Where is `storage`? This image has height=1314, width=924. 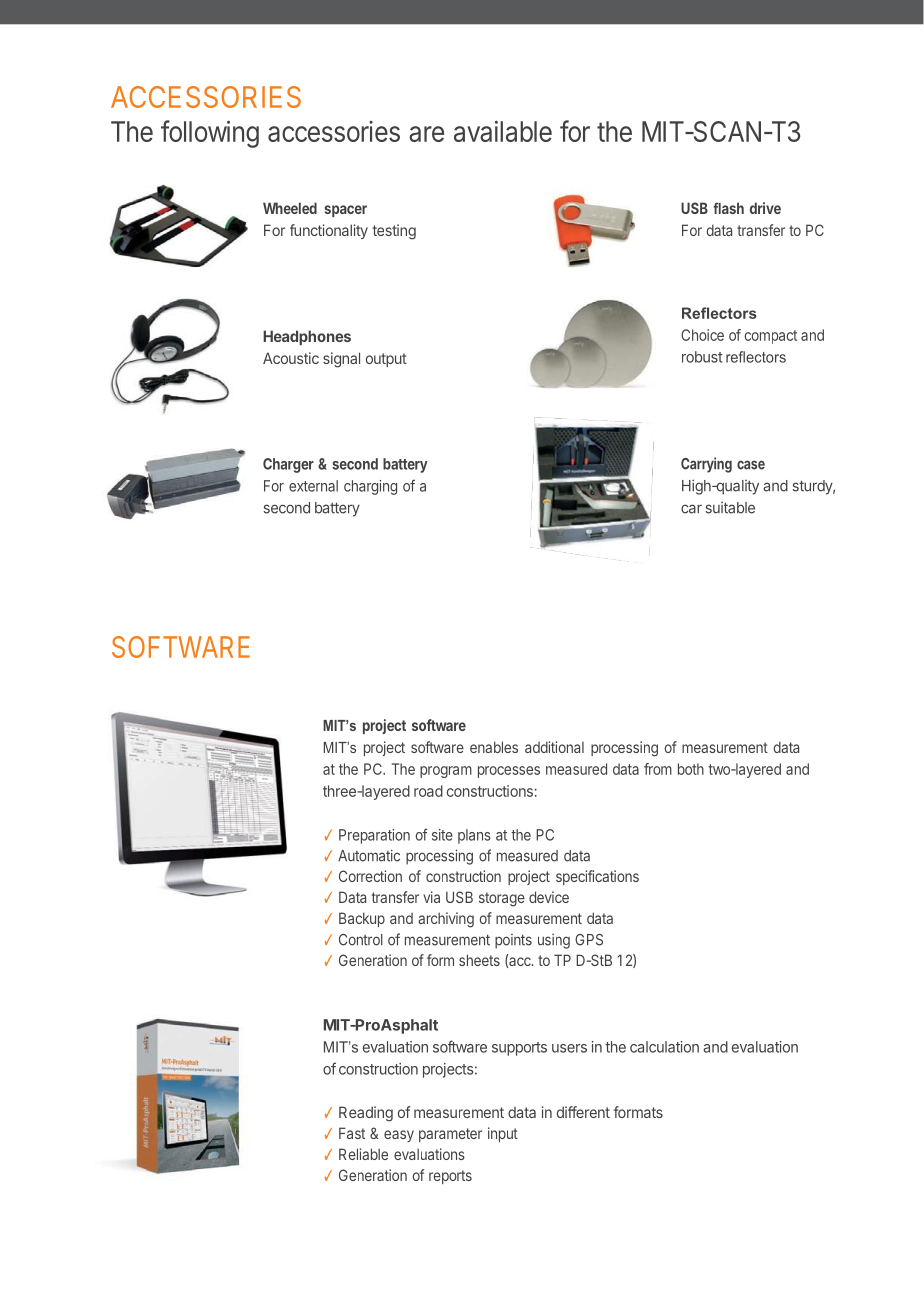
storage is located at coordinates (502, 899).
